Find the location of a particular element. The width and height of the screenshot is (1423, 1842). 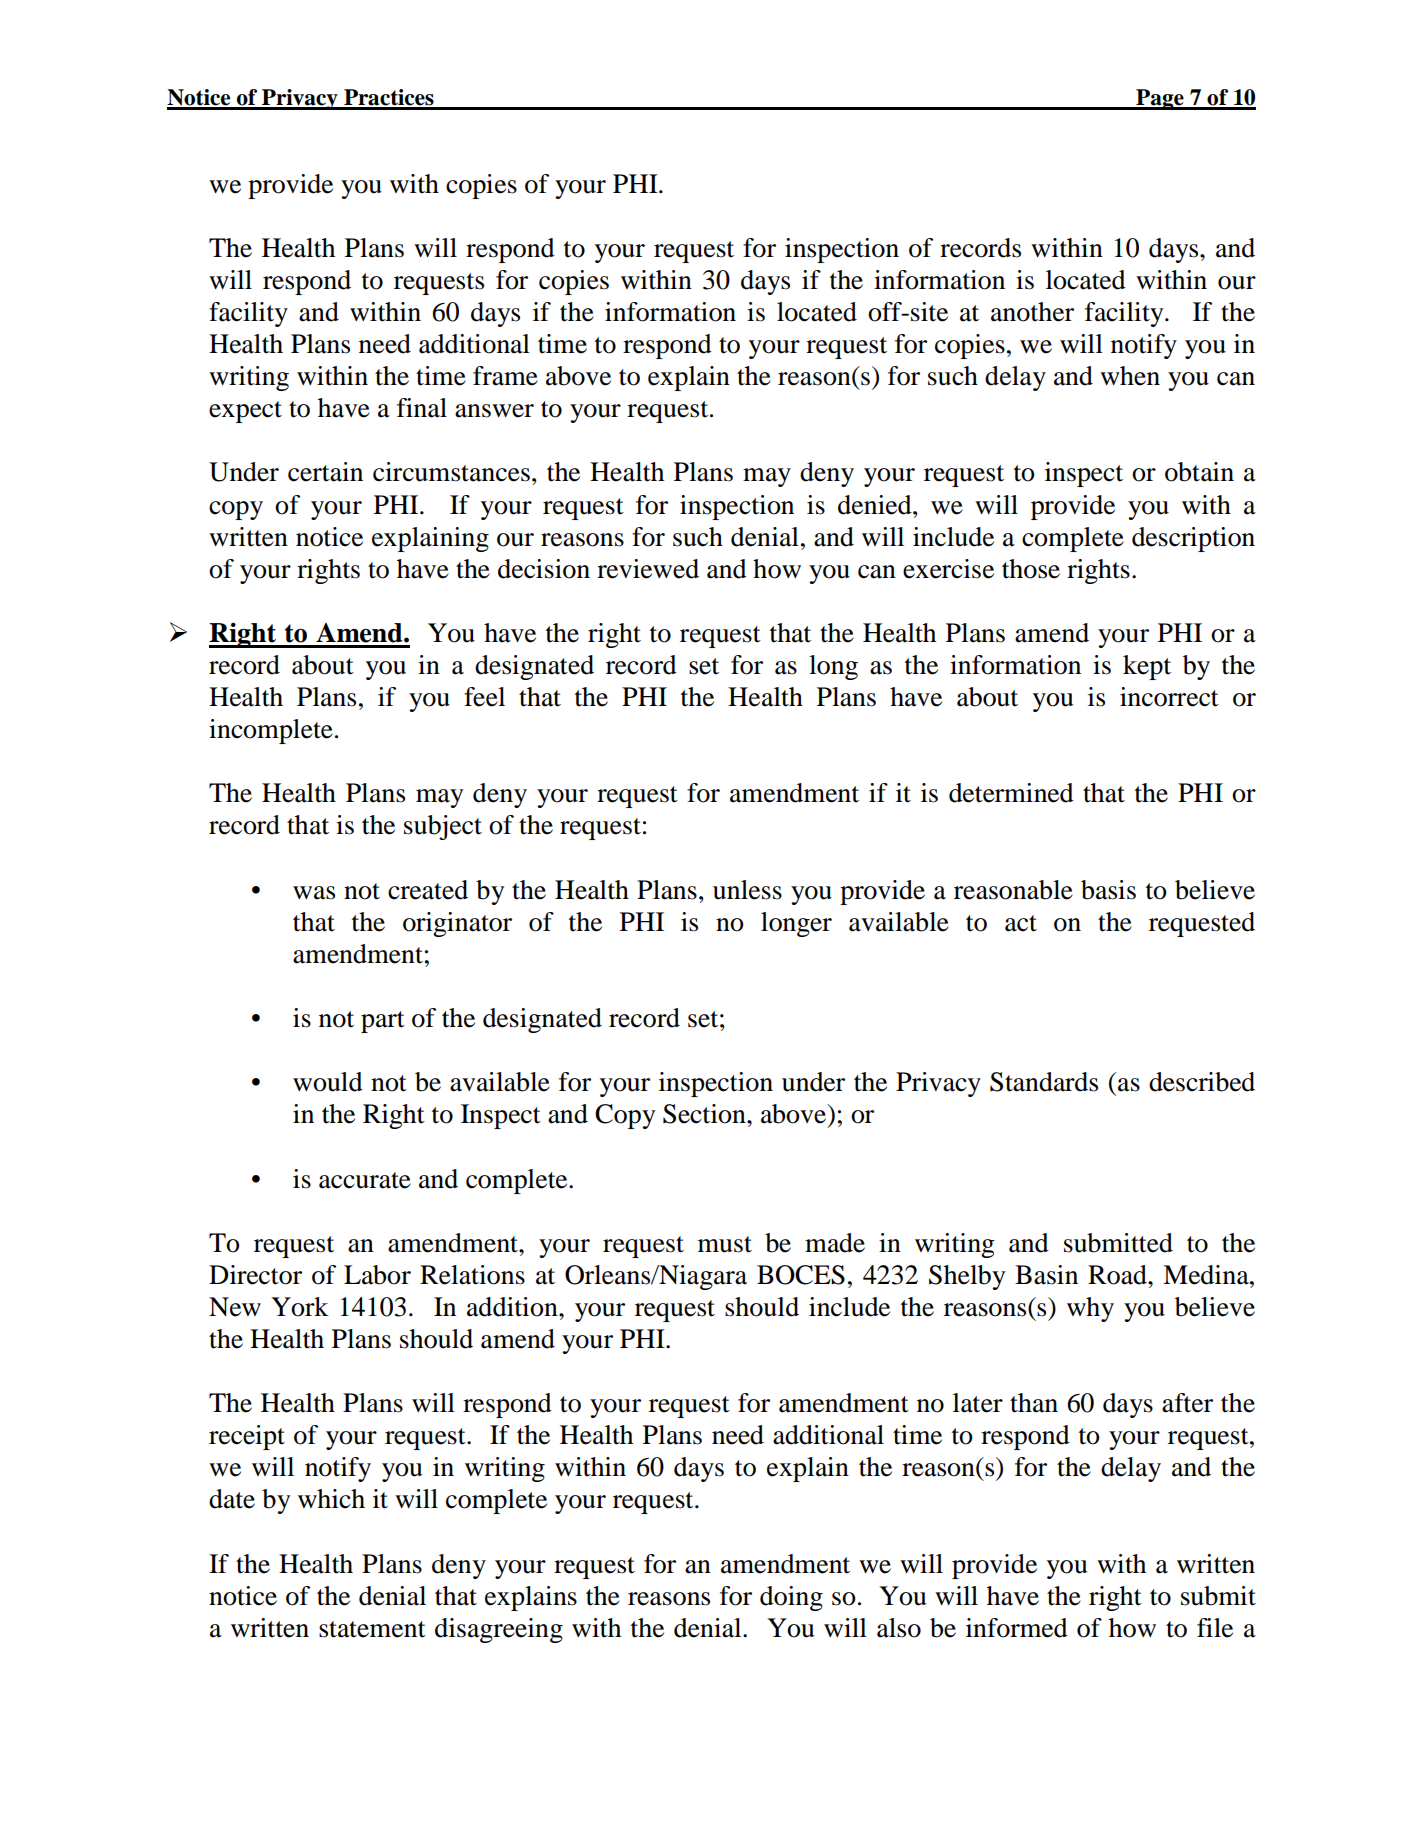

another is located at coordinates (1032, 312).
